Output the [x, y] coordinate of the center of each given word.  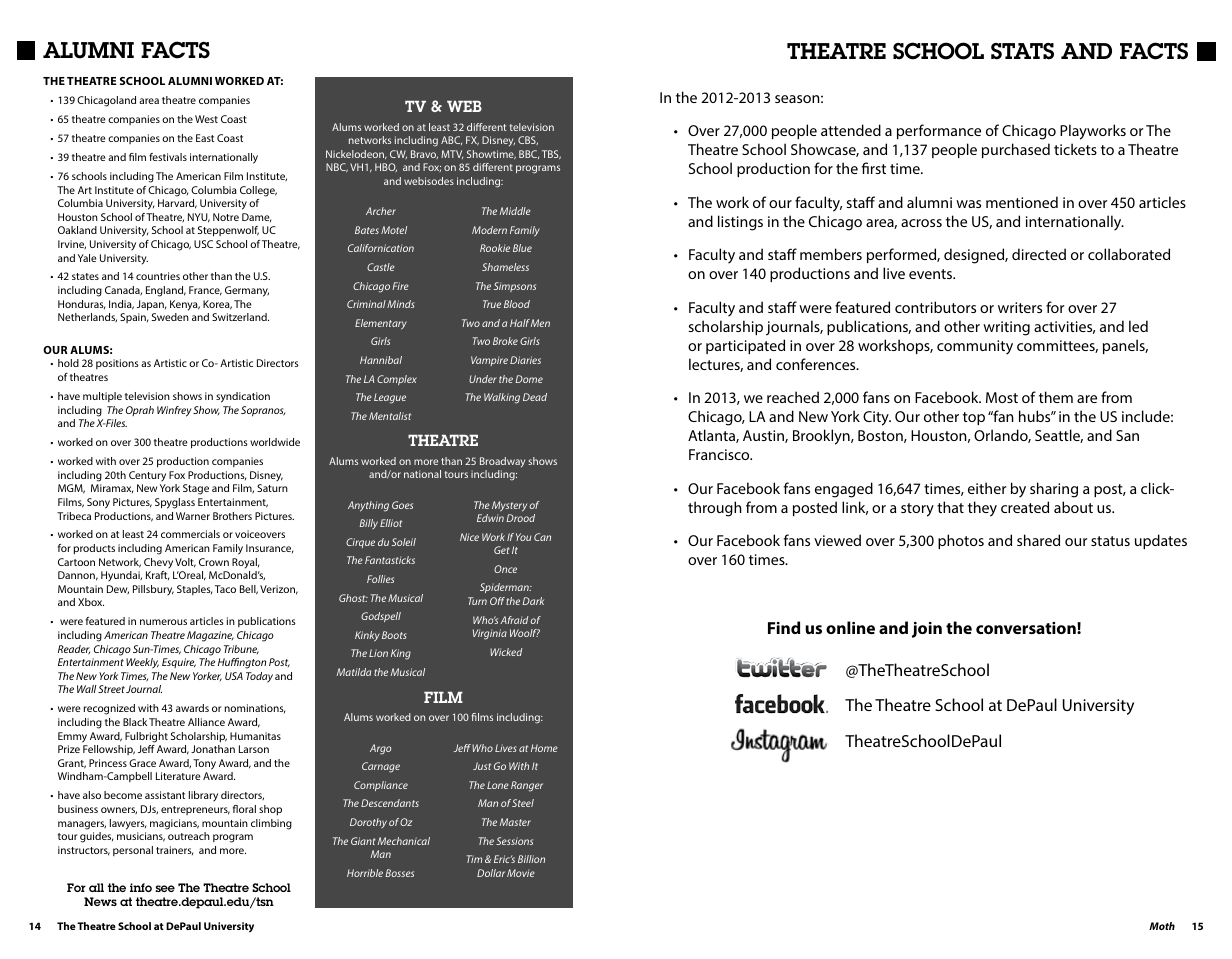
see [165, 888]
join [927, 630]
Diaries [525, 360]
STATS [1022, 51]
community [975, 347]
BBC [529, 154]
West [206, 119]
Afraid [514, 620]
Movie [521, 873]
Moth [1162, 926]
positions [117, 364]
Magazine [210, 636]
